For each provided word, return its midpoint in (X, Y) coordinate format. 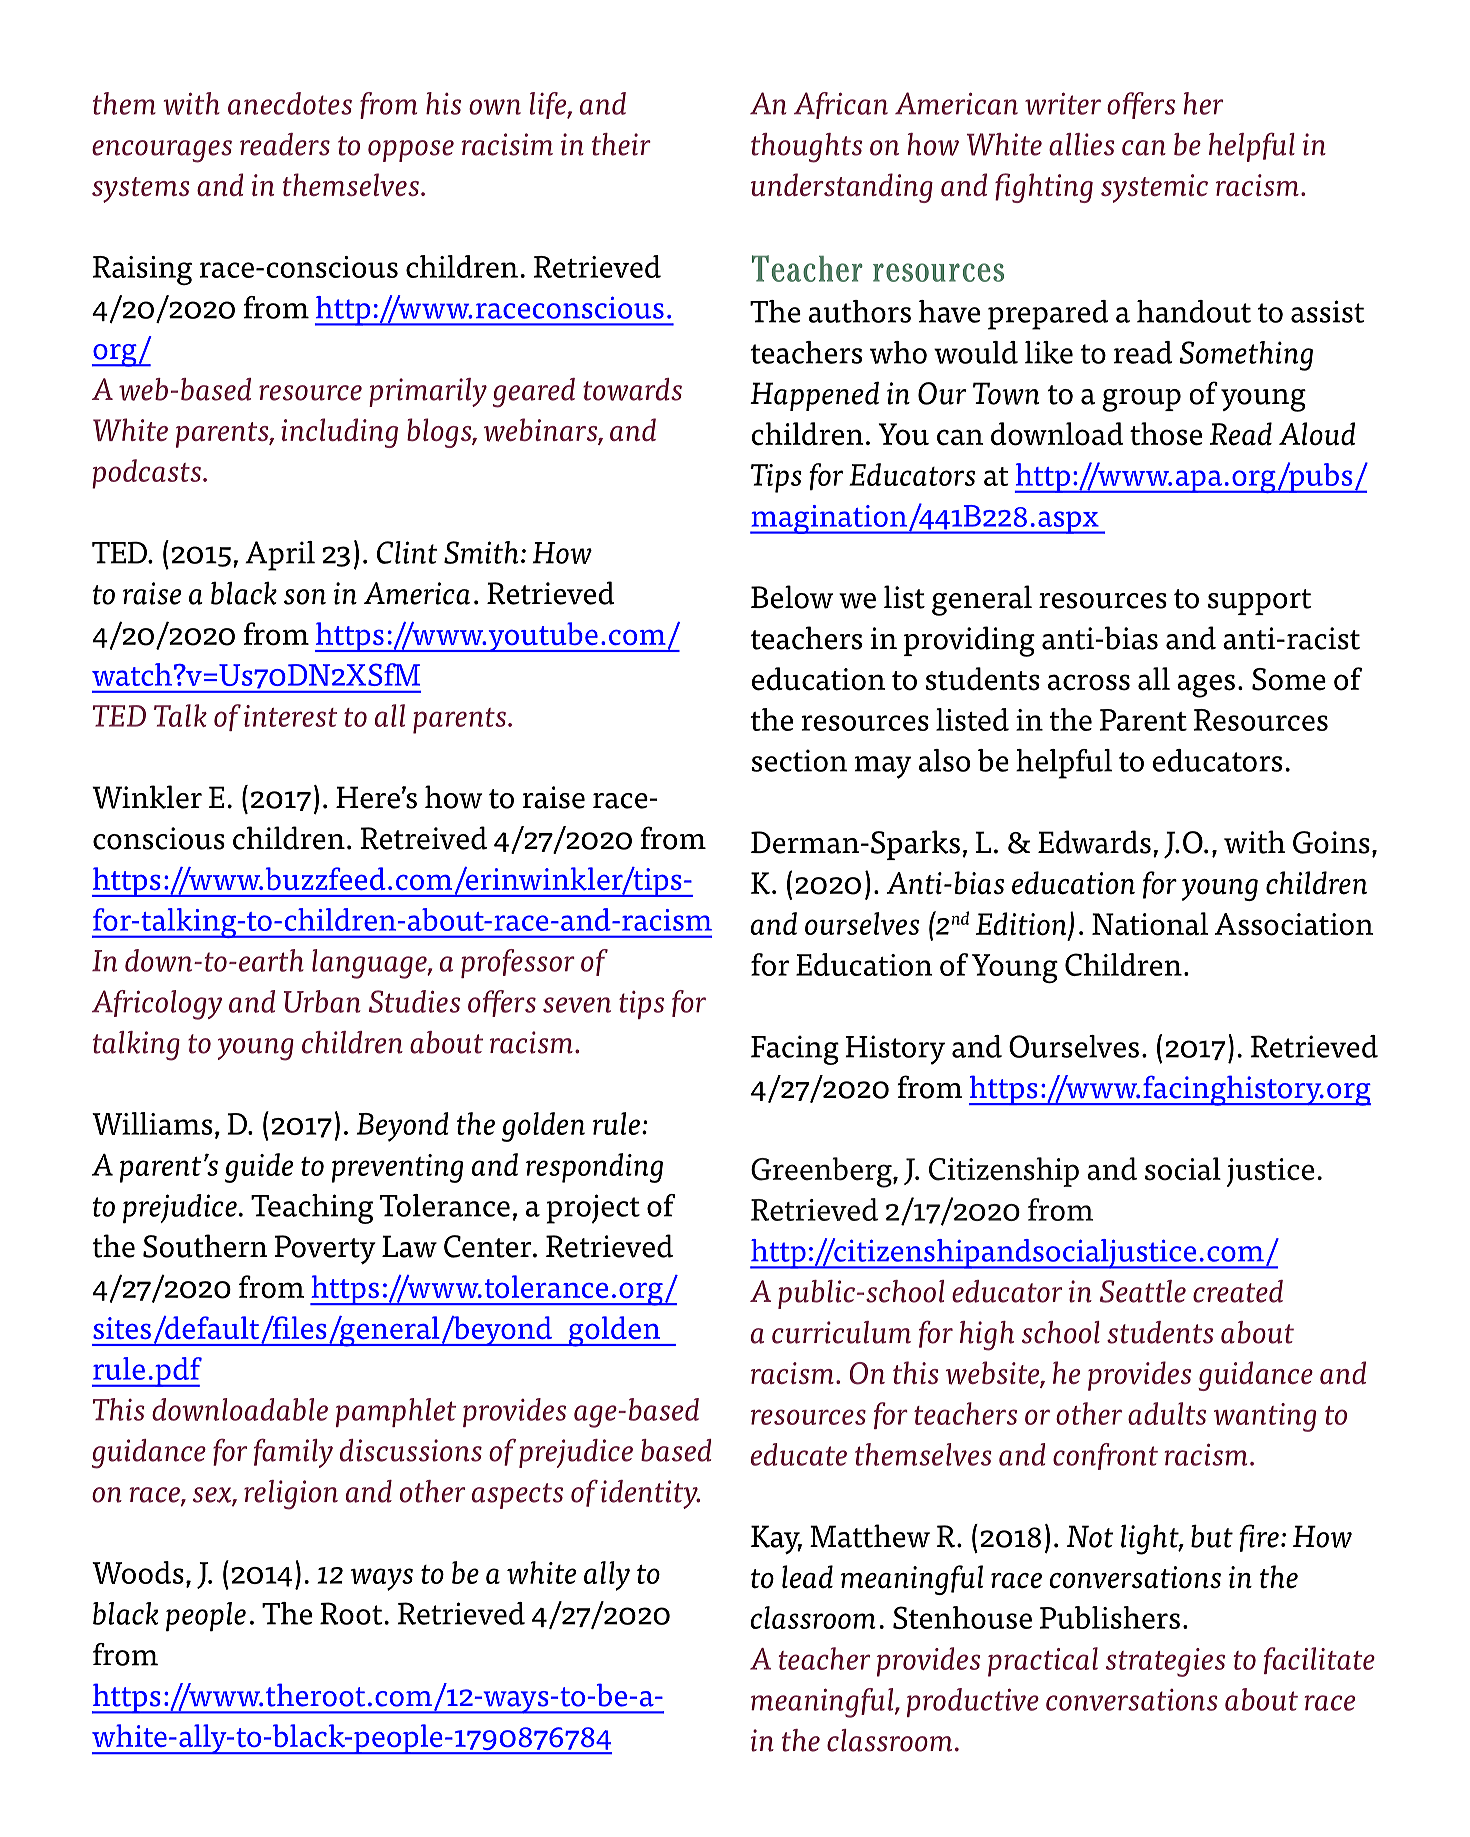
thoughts (806, 148)
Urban (322, 1001)
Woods (138, 1572)
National (1150, 924)
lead (807, 1577)
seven (577, 1005)
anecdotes (290, 103)
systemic (1154, 188)
